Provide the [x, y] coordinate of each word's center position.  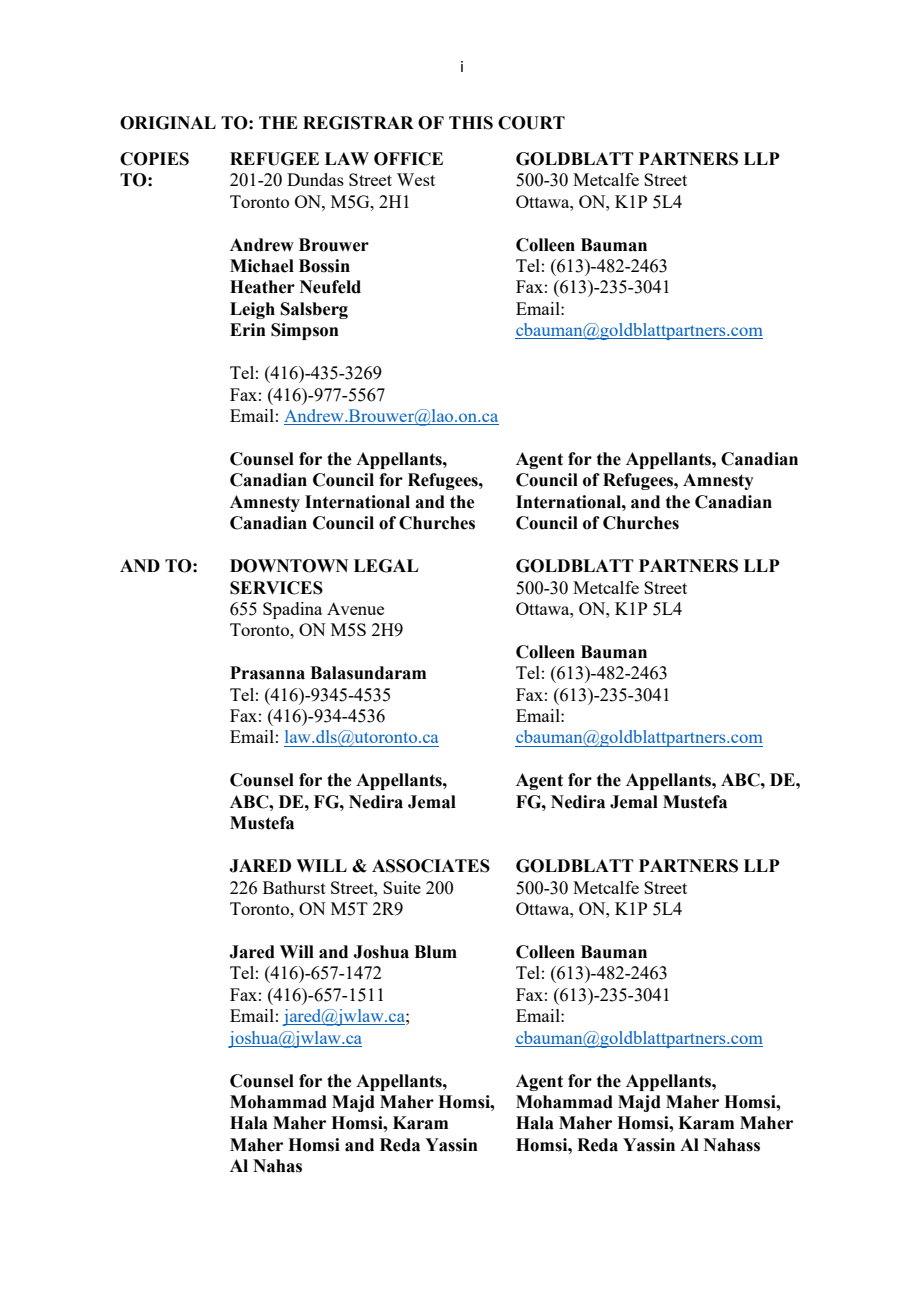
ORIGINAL [168, 123]
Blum [435, 952]
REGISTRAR [358, 123]
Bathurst [294, 887]
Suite [402, 887]
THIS [471, 123]
